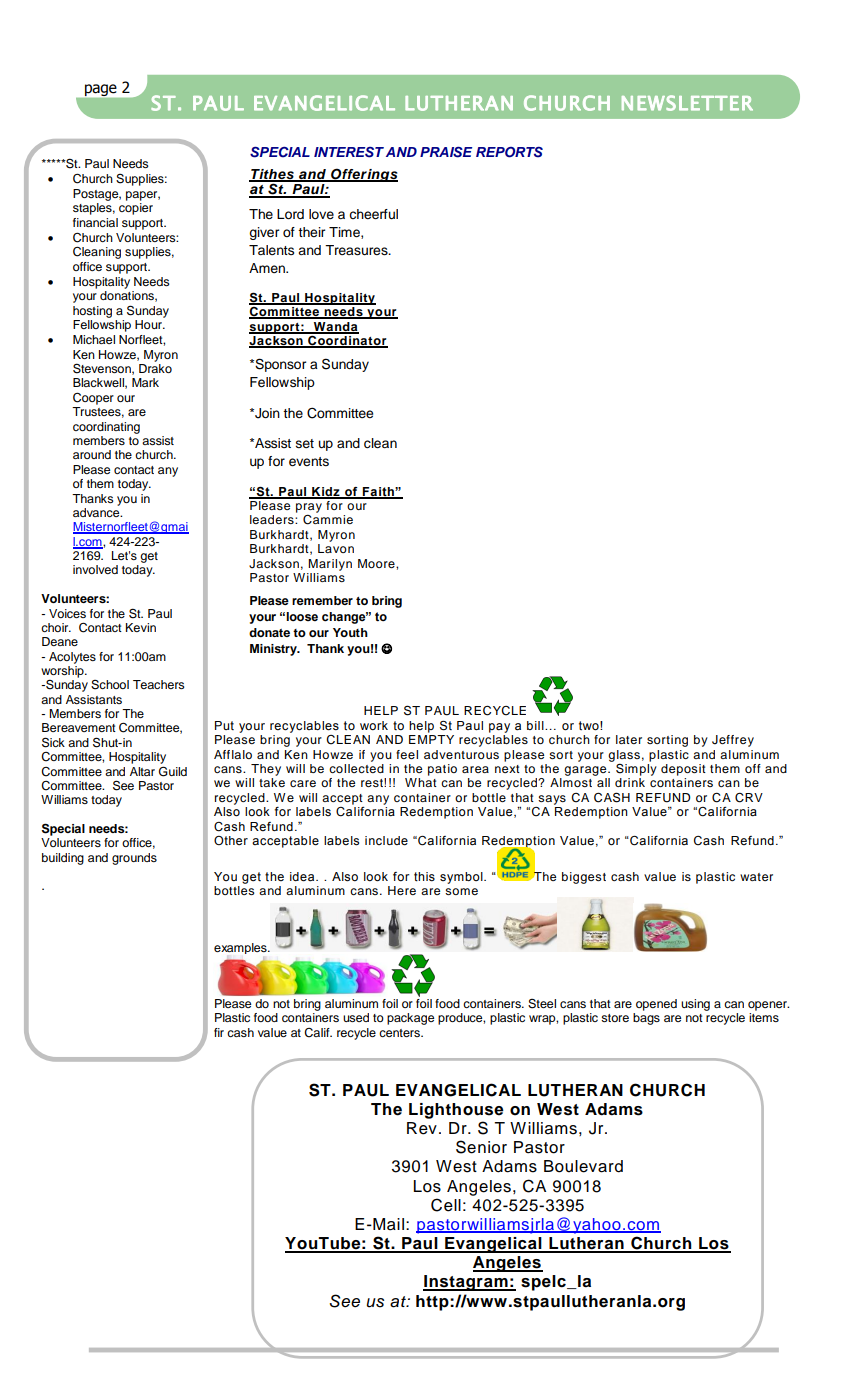  I want to click on NEWSLETTER, so click(687, 103).
